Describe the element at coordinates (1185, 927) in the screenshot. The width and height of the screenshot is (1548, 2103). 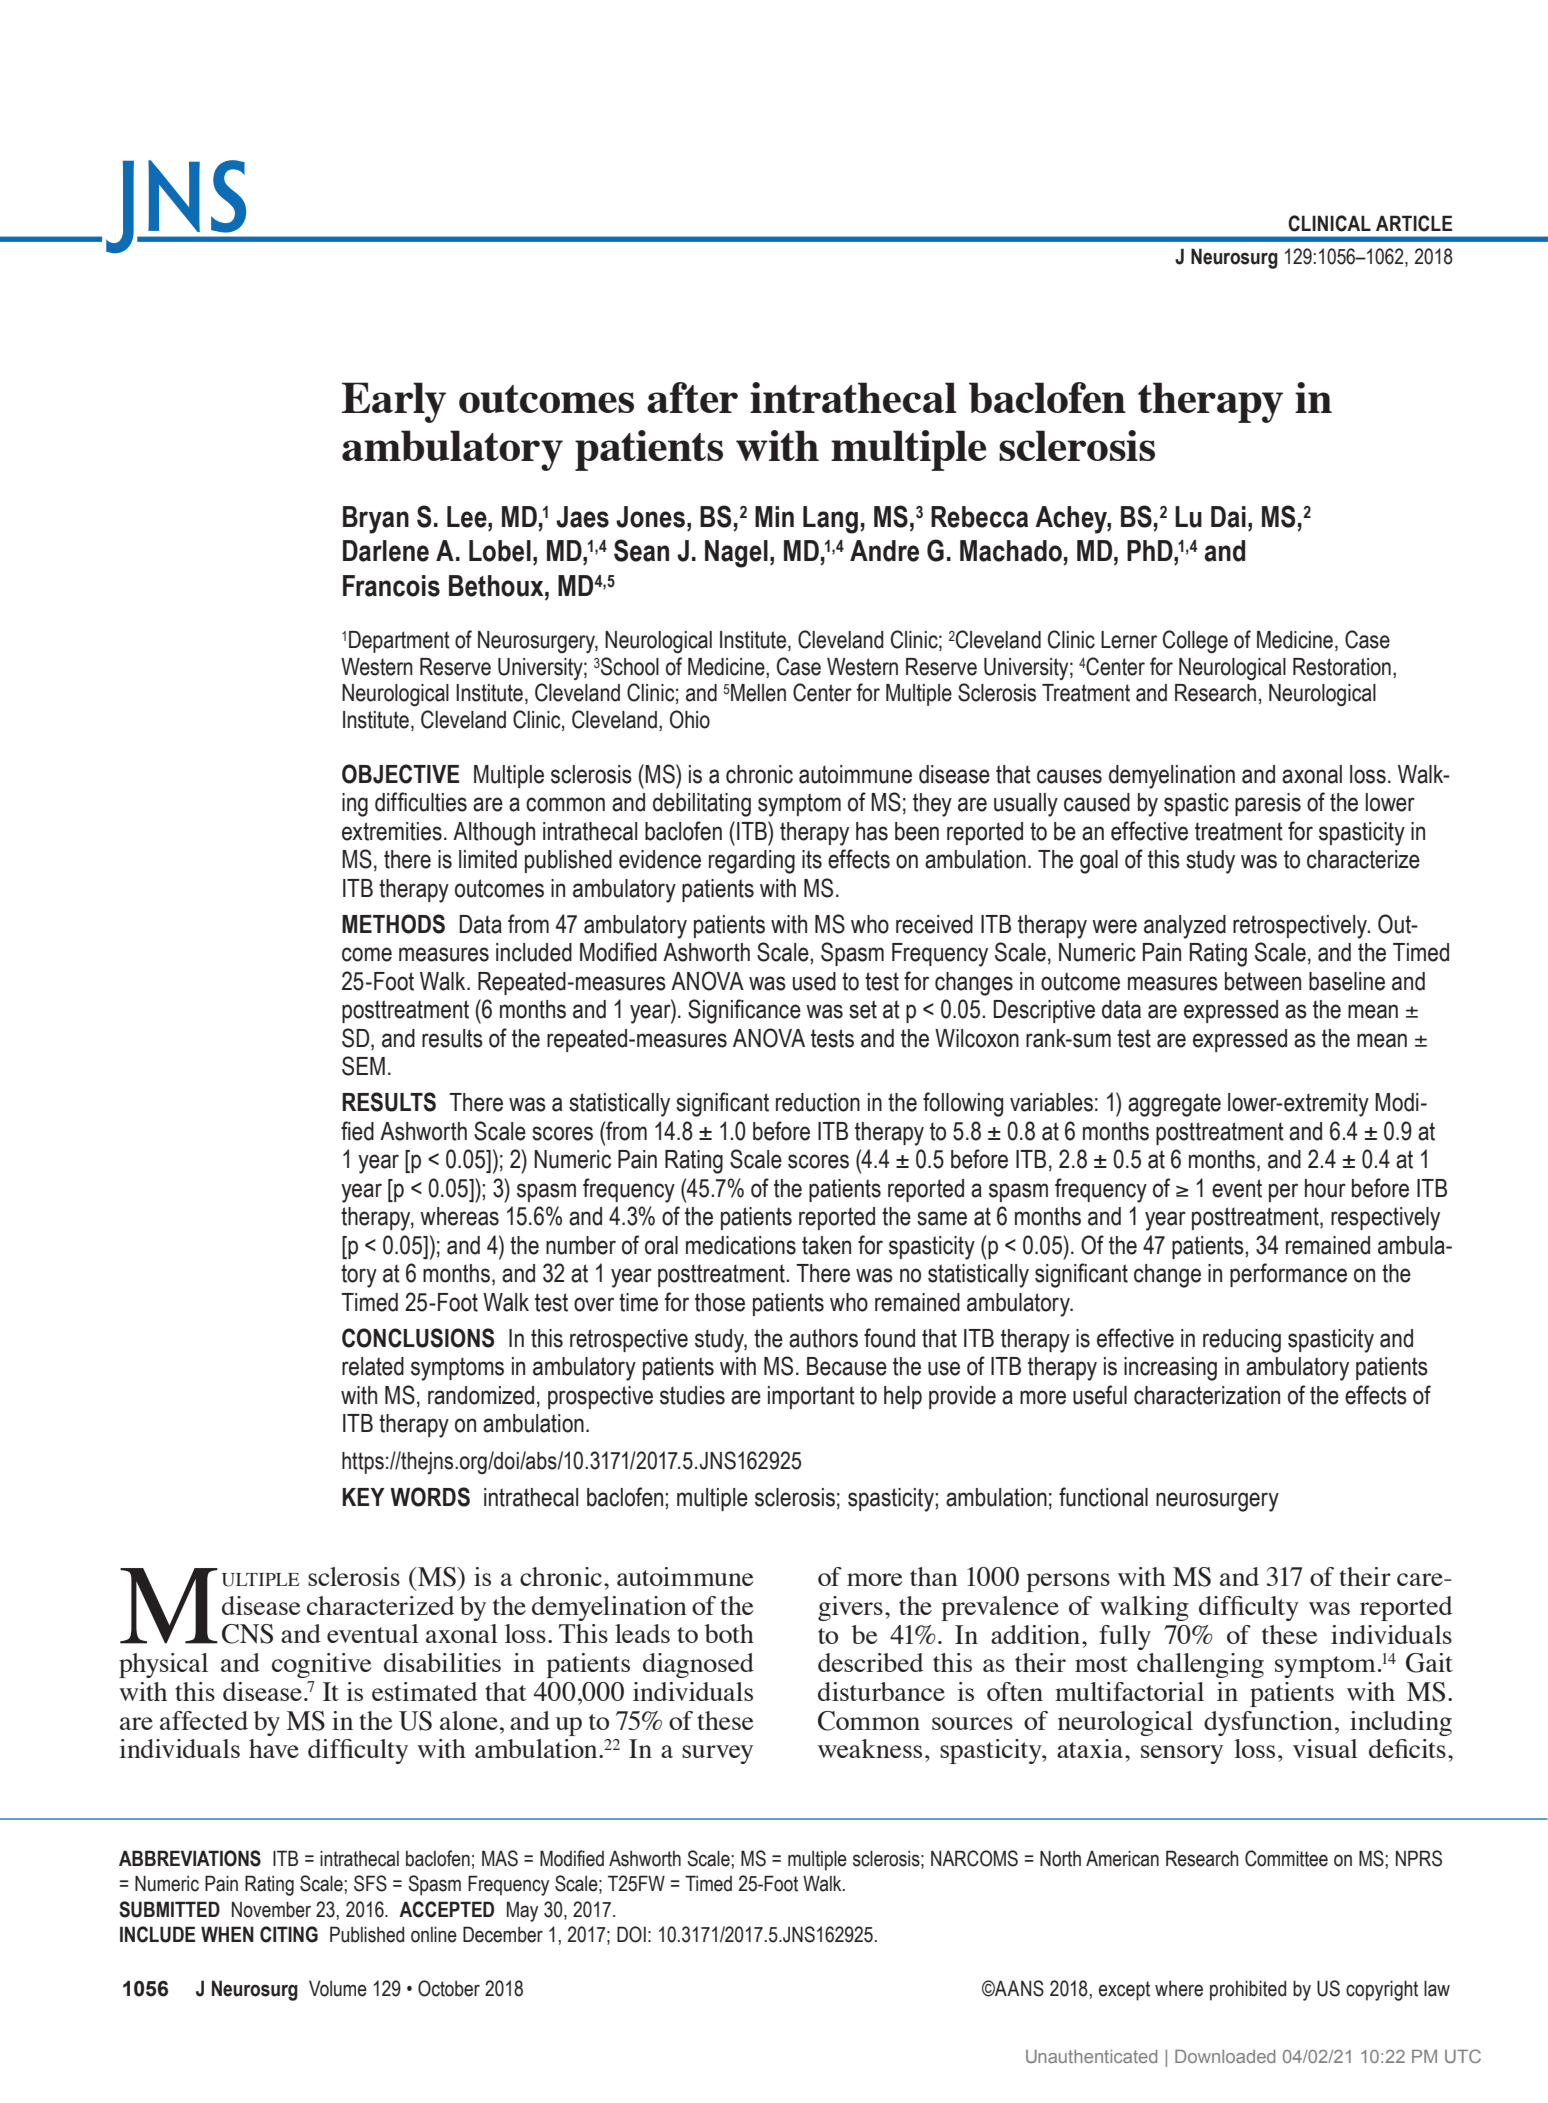
I see `analyzed` at that location.
